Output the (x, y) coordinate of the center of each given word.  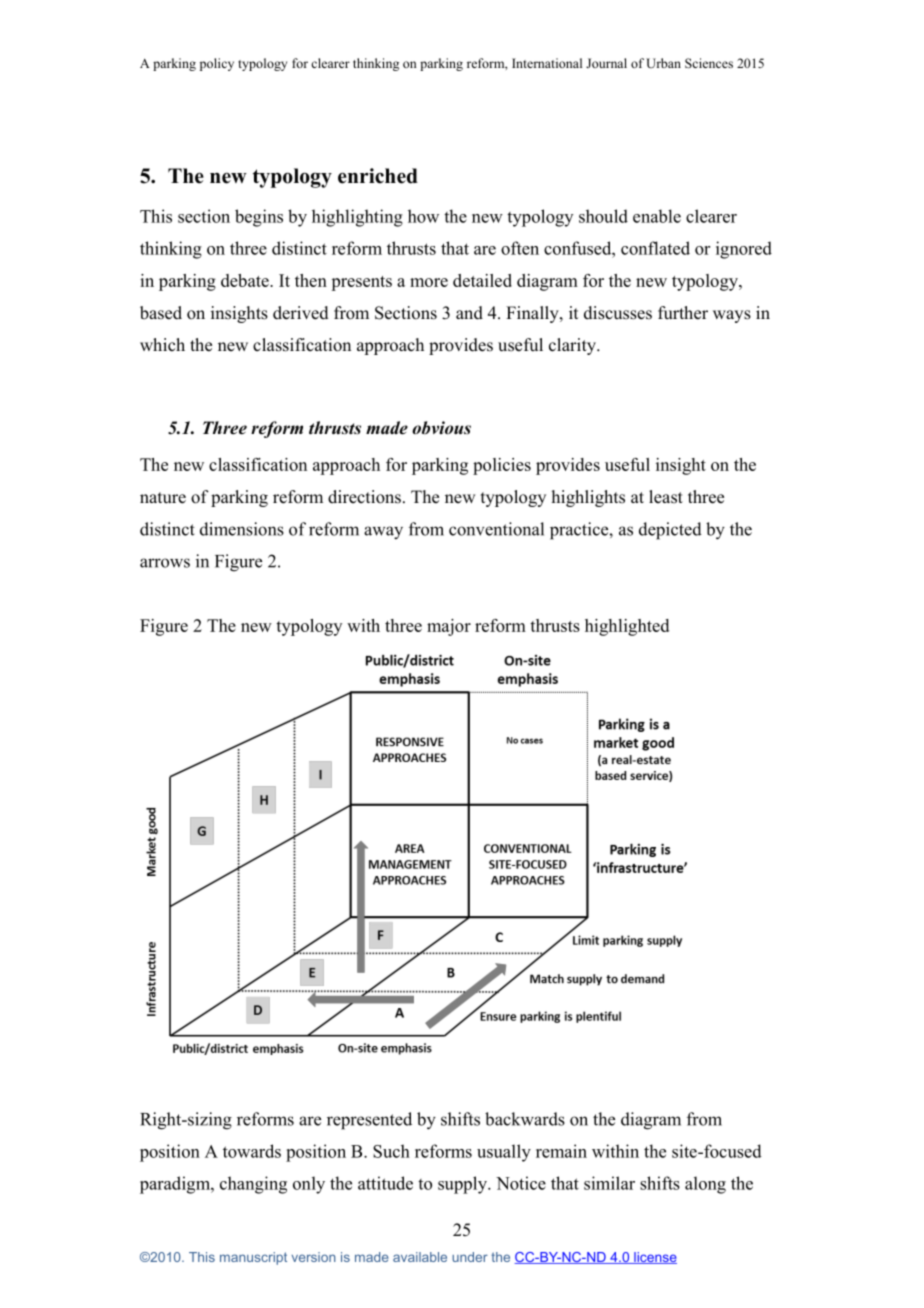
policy (217, 64)
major (449, 627)
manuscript (253, 1258)
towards (252, 1151)
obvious (441, 428)
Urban (663, 63)
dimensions (242, 529)
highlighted (627, 627)
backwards (525, 1119)
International (547, 63)
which (162, 345)
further (683, 313)
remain (561, 1151)
